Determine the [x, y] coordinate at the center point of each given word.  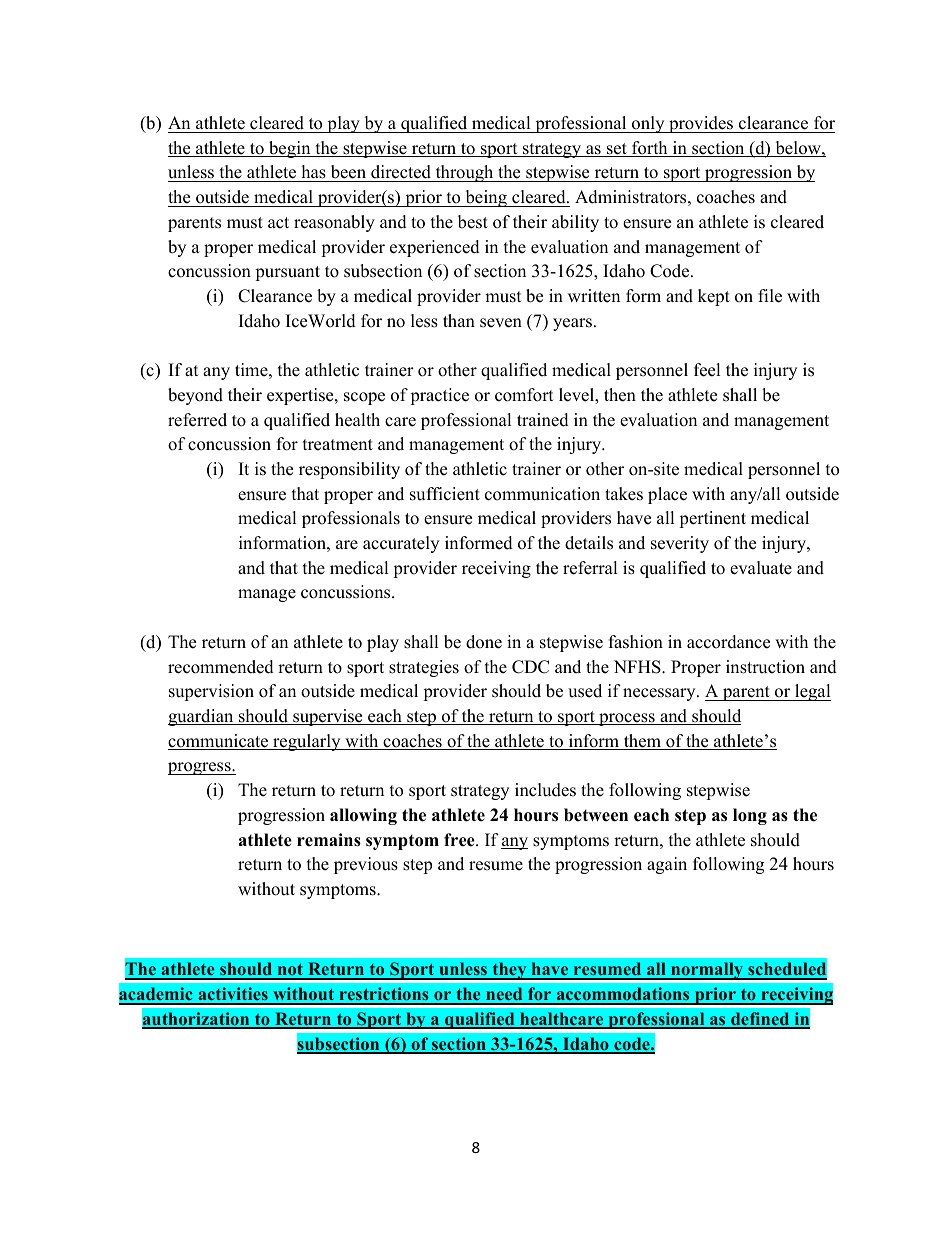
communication [542, 494]
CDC [530, 667]
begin [290, 149]
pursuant [287, 273]
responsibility [349, 470]
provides [701, 124]
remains [329, 840]
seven [501, 323]
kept [714, 297]
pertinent [712, 519]
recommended [221, 667]
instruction [765, 667]
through [464, 173]
